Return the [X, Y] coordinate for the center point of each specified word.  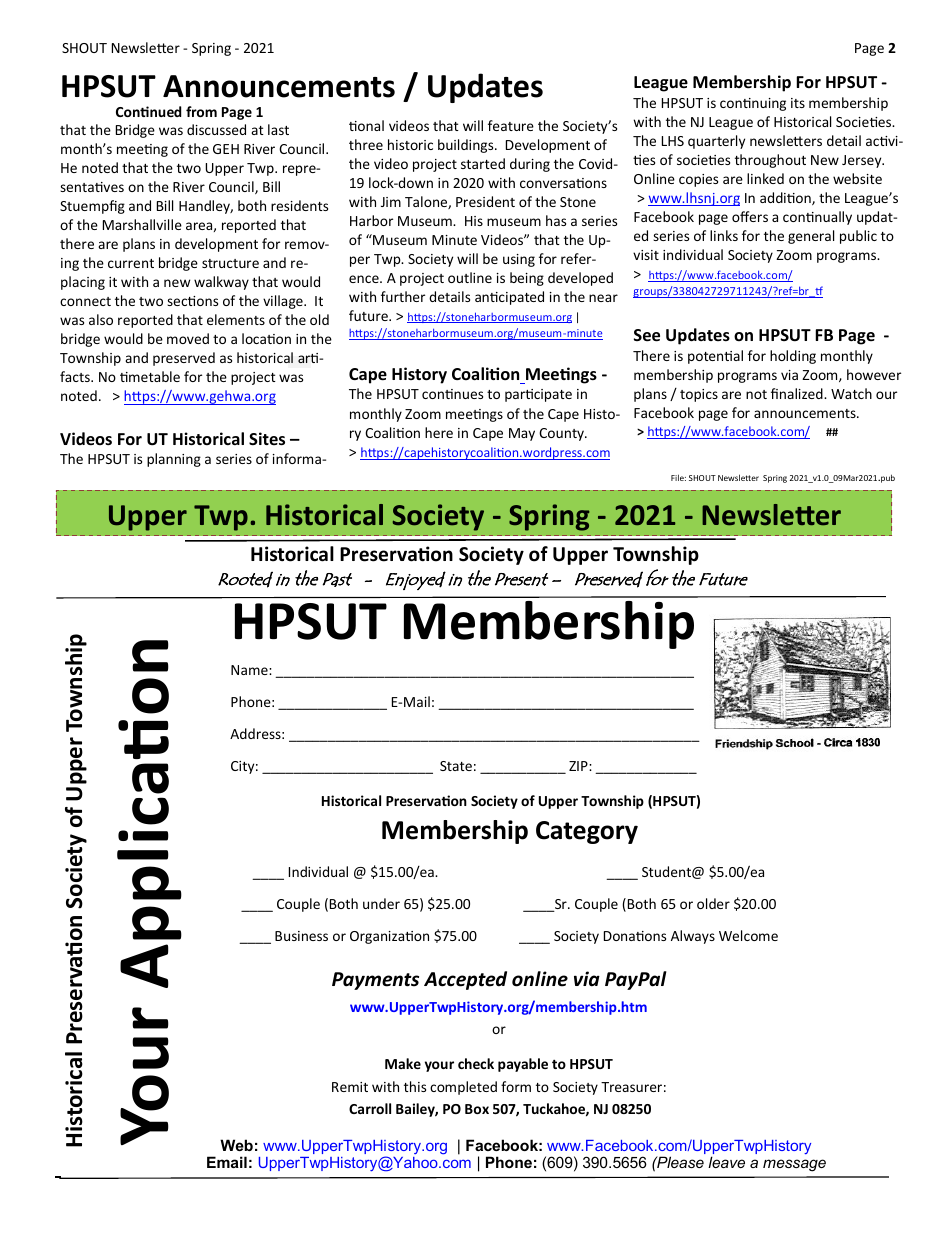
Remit [350, 1087]
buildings [467, 146]
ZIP [579, 766]
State [456, 766]
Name [250, 670]
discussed [216, 129]
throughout [770, 161]
